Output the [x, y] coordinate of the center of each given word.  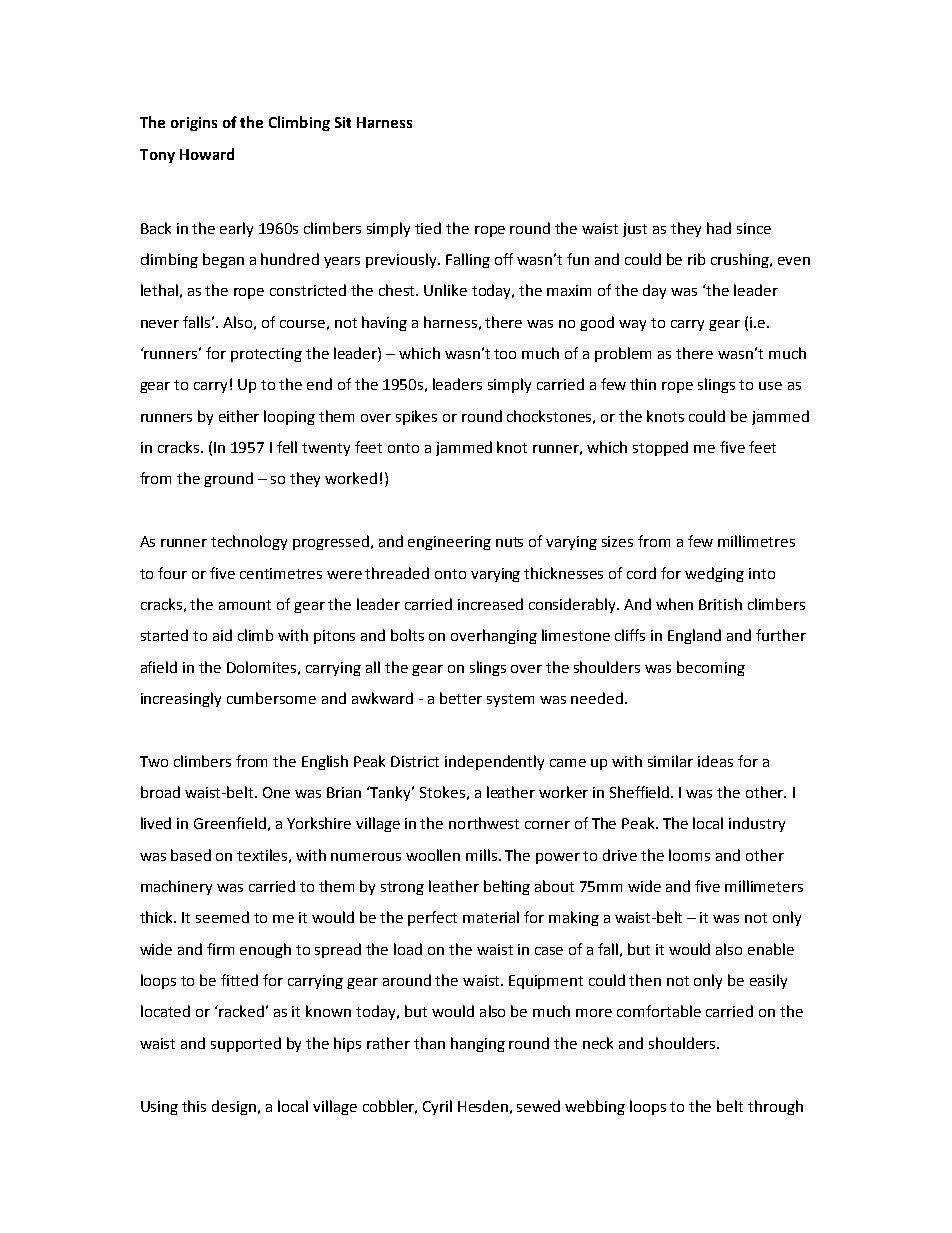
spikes [416, 417]
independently [494, 762]
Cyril [437, 1107]
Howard [207, 154]
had [719, 228]
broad [160, 792]
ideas [715, 761]
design [234, 1107]
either [239, 416]
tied [428, 228]
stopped [660, 448]
